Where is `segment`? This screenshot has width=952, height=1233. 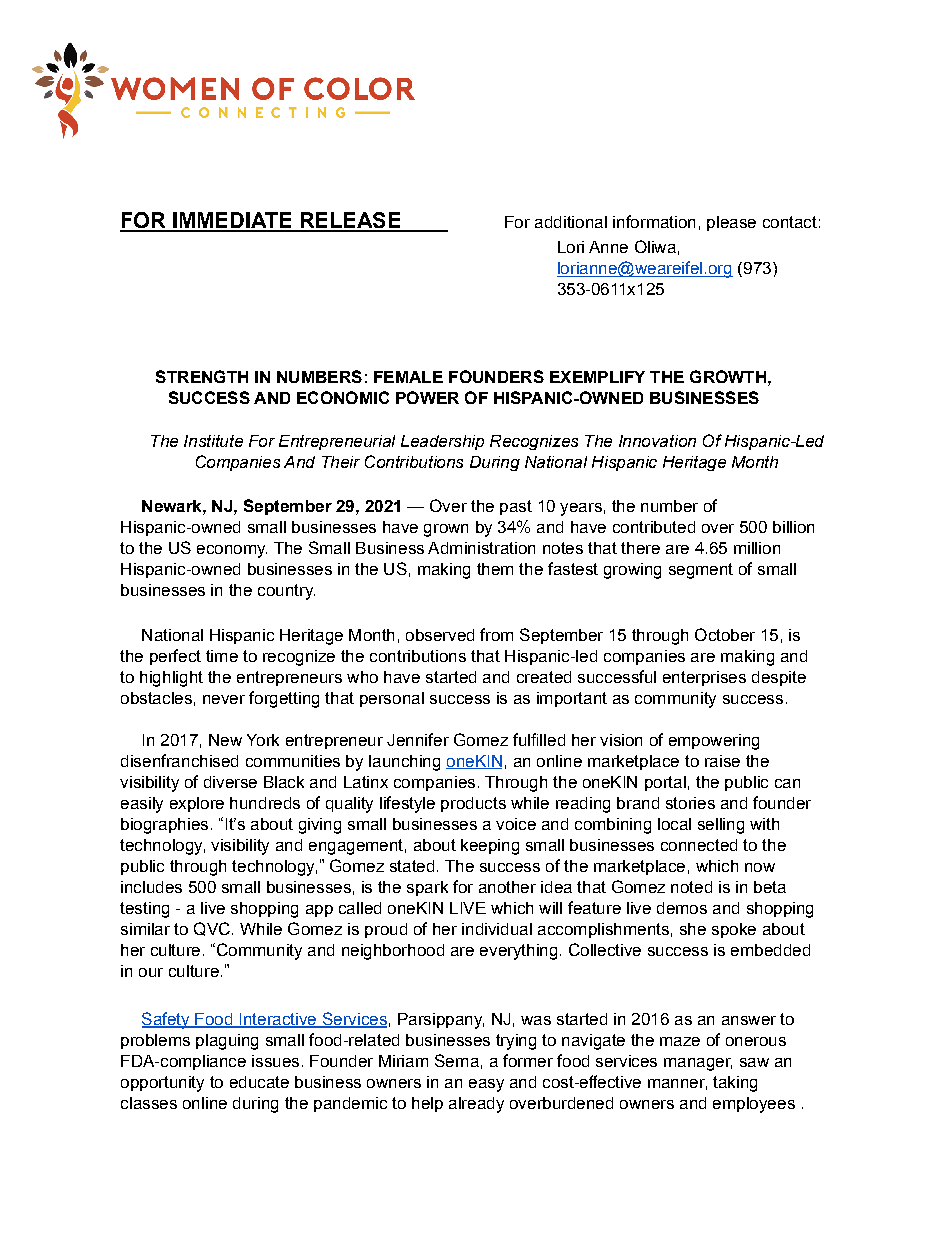
segment is located at coordinates (701, 571).
